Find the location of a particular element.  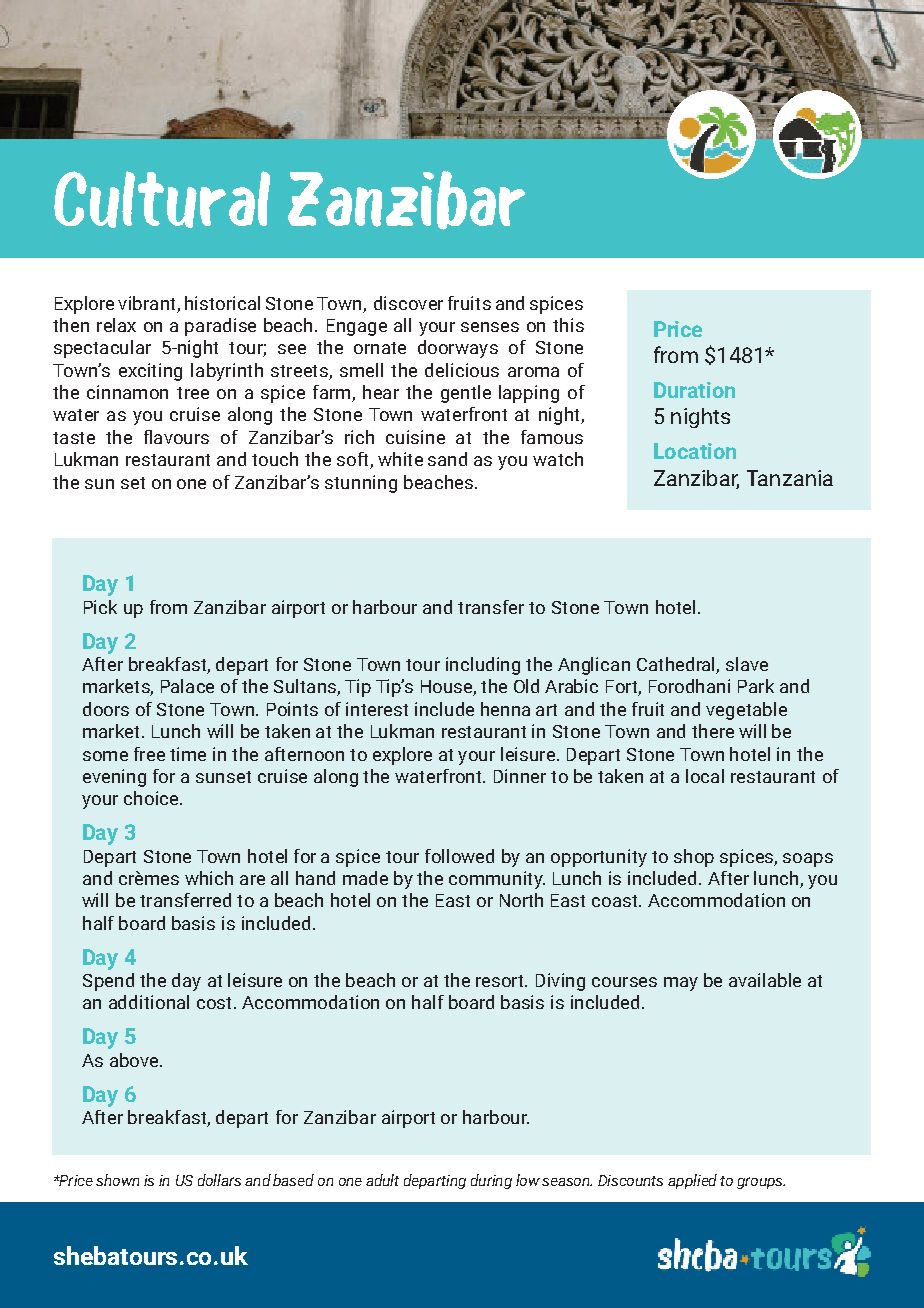

during is located at coordinates (491, 1181).
